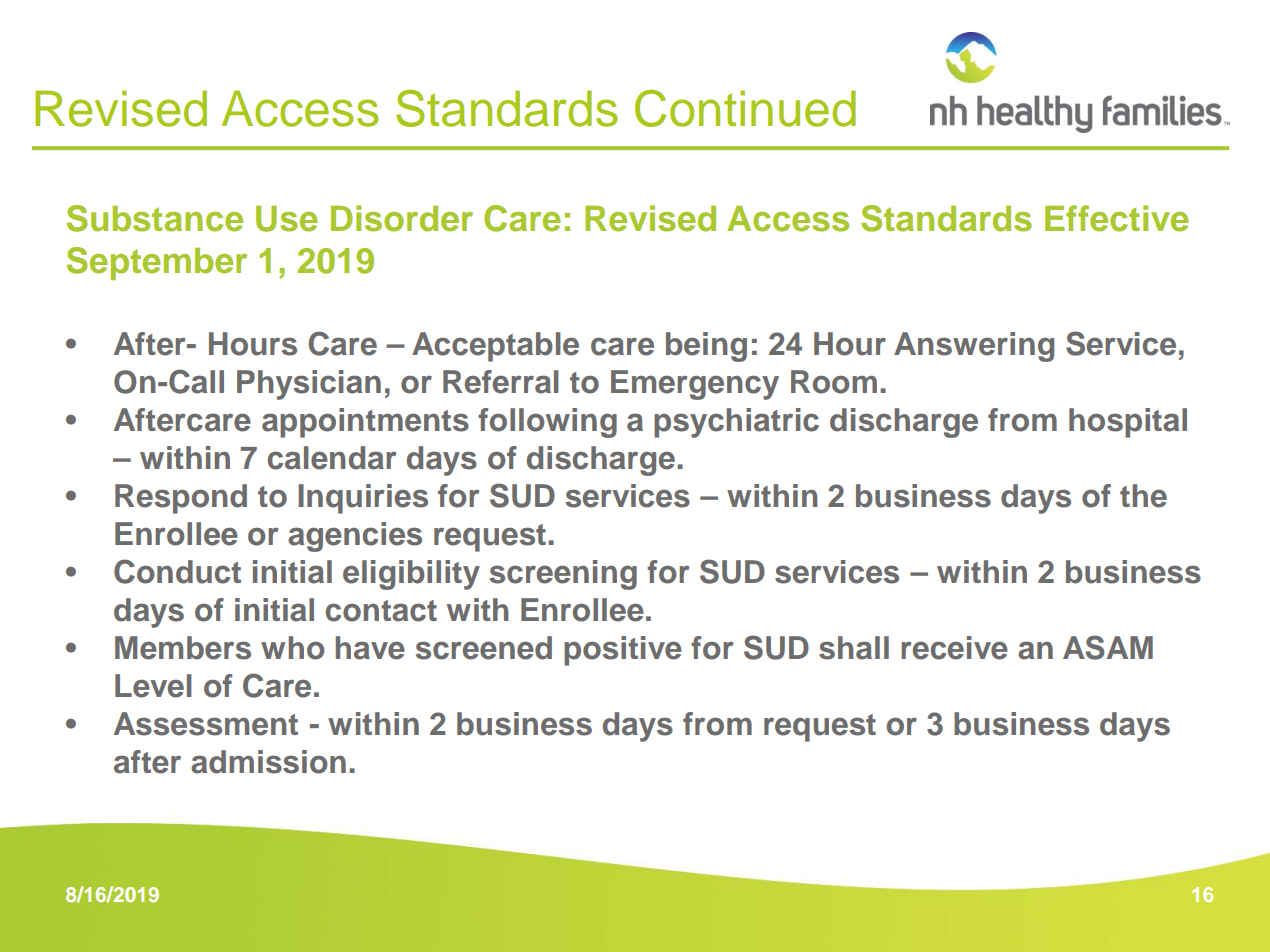 Image resolution: width=1270 pixels, height=952 pixels. I want to click on Use, so click(287, 219).
